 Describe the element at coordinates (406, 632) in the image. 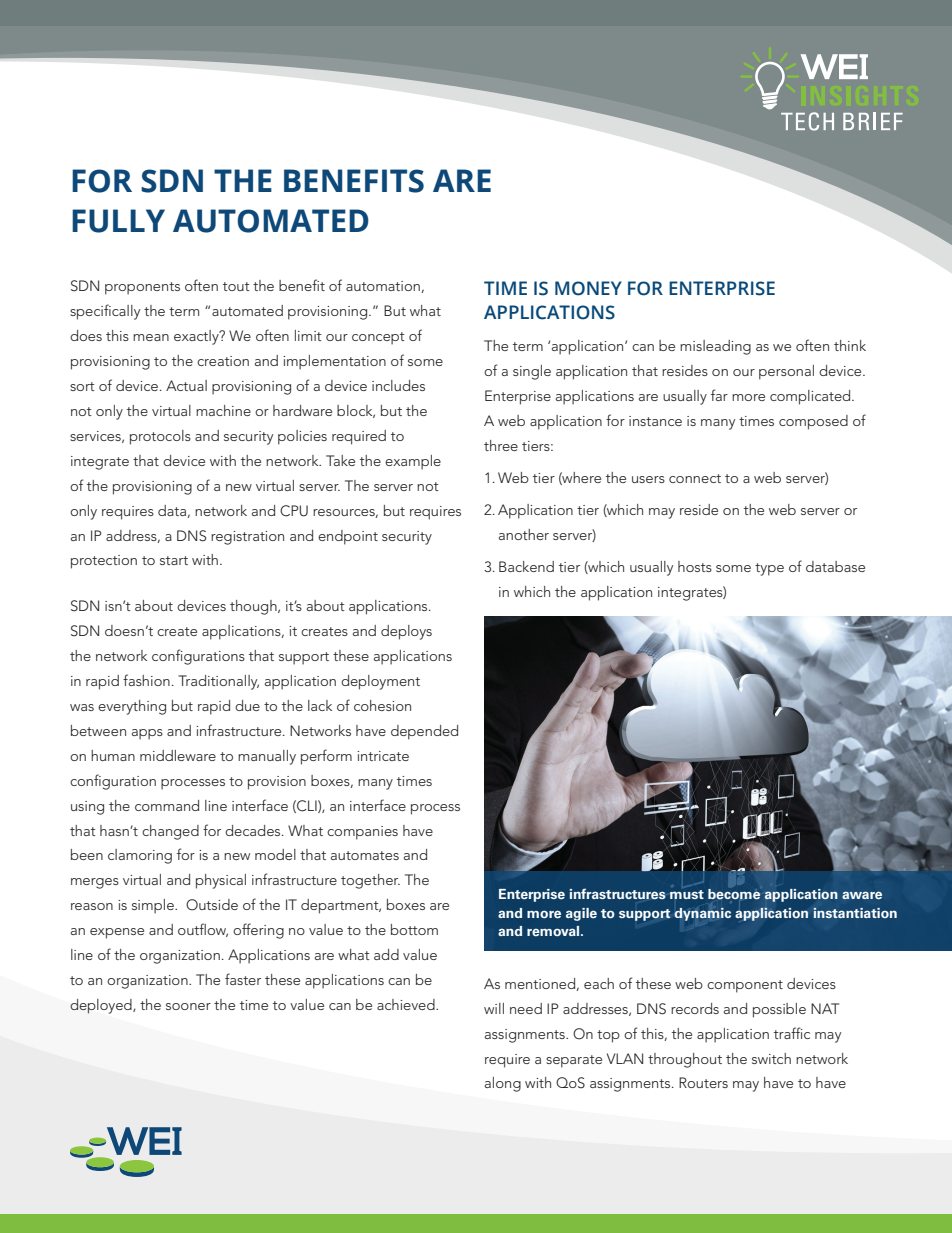

I see `deploys` at that location.
